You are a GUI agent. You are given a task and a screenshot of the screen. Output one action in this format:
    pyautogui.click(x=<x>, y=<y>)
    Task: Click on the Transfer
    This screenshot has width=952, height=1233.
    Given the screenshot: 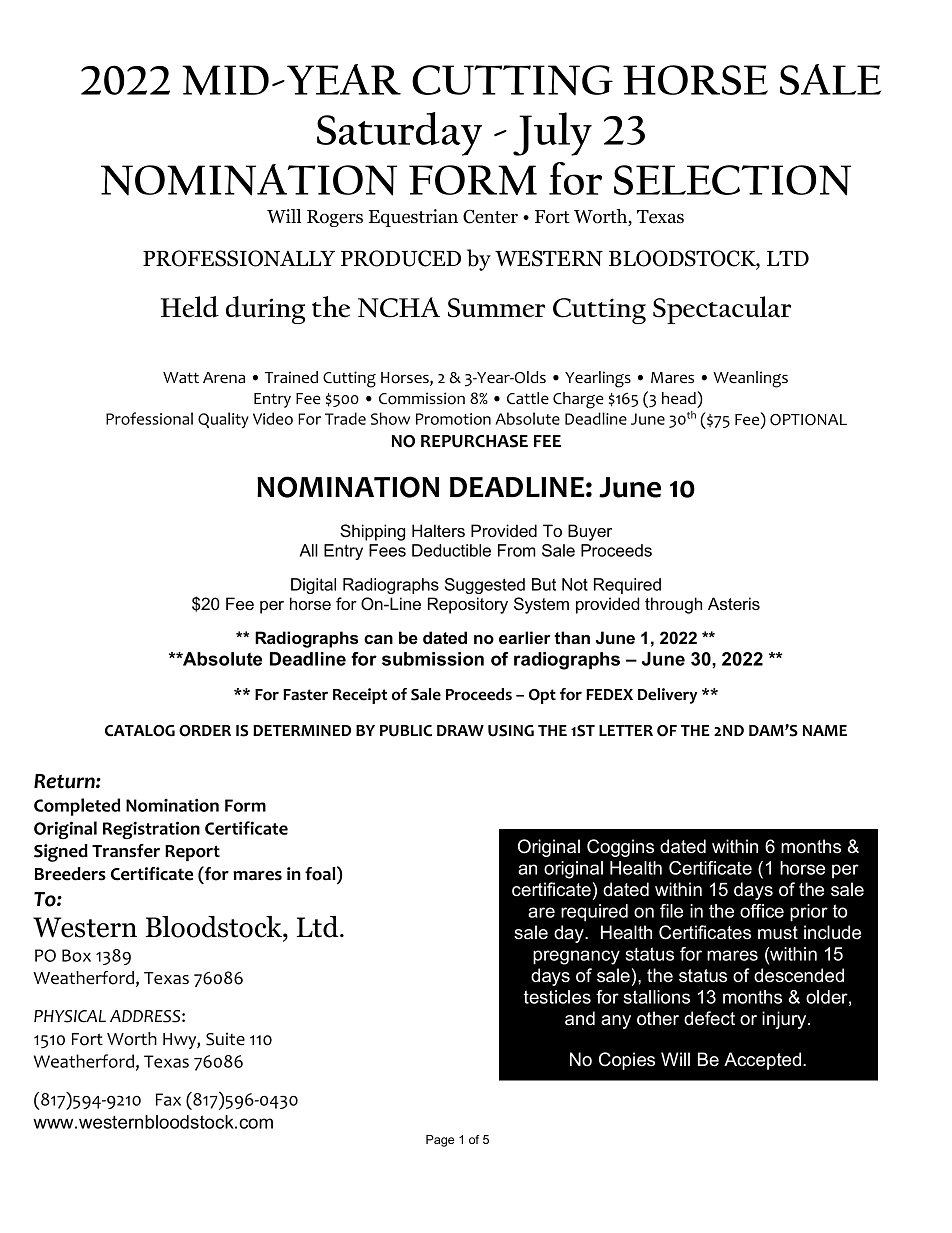 What is the action you would take?
    pyautogui.click(x=126, y=851)
